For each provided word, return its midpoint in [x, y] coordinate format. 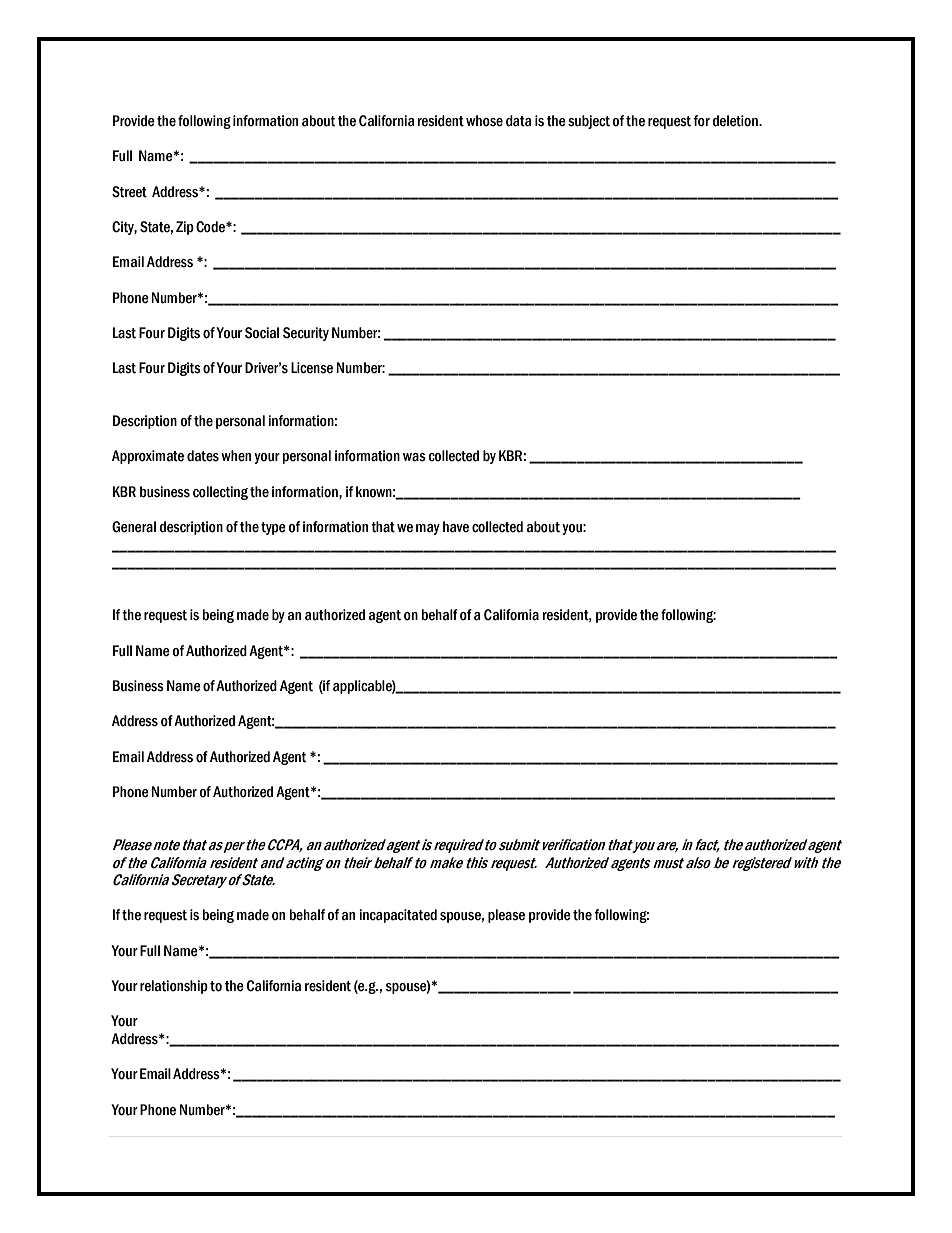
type [273, 528]
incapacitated [398, 916]
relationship [174, 987]
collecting [220, 493]
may [428, 529]
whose [484, 121]
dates [203, 456]
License [312, 368]
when [236, 456]
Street [129, 192]
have [456, 527]
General [134, 527]
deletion [736, 121]
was [414, 457]
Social [262, 333]
